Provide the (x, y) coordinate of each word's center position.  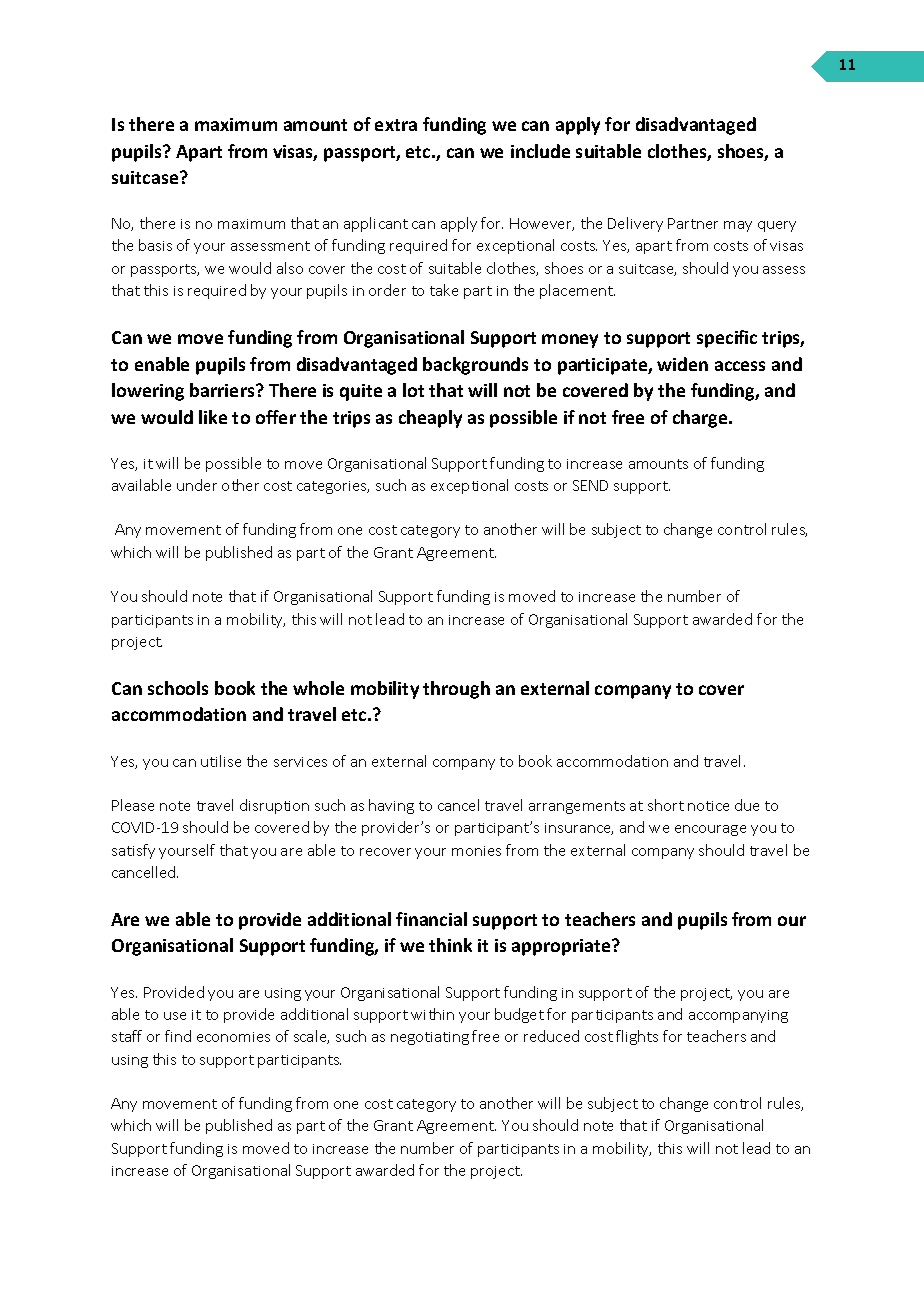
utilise (221, 761)
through (456, 690)
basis (155, 245)
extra (396, 125)
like (213, 417)
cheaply (430, 419)
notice (708, 806)
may (738, 226)
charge (701, 419)
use (175, 1016)
